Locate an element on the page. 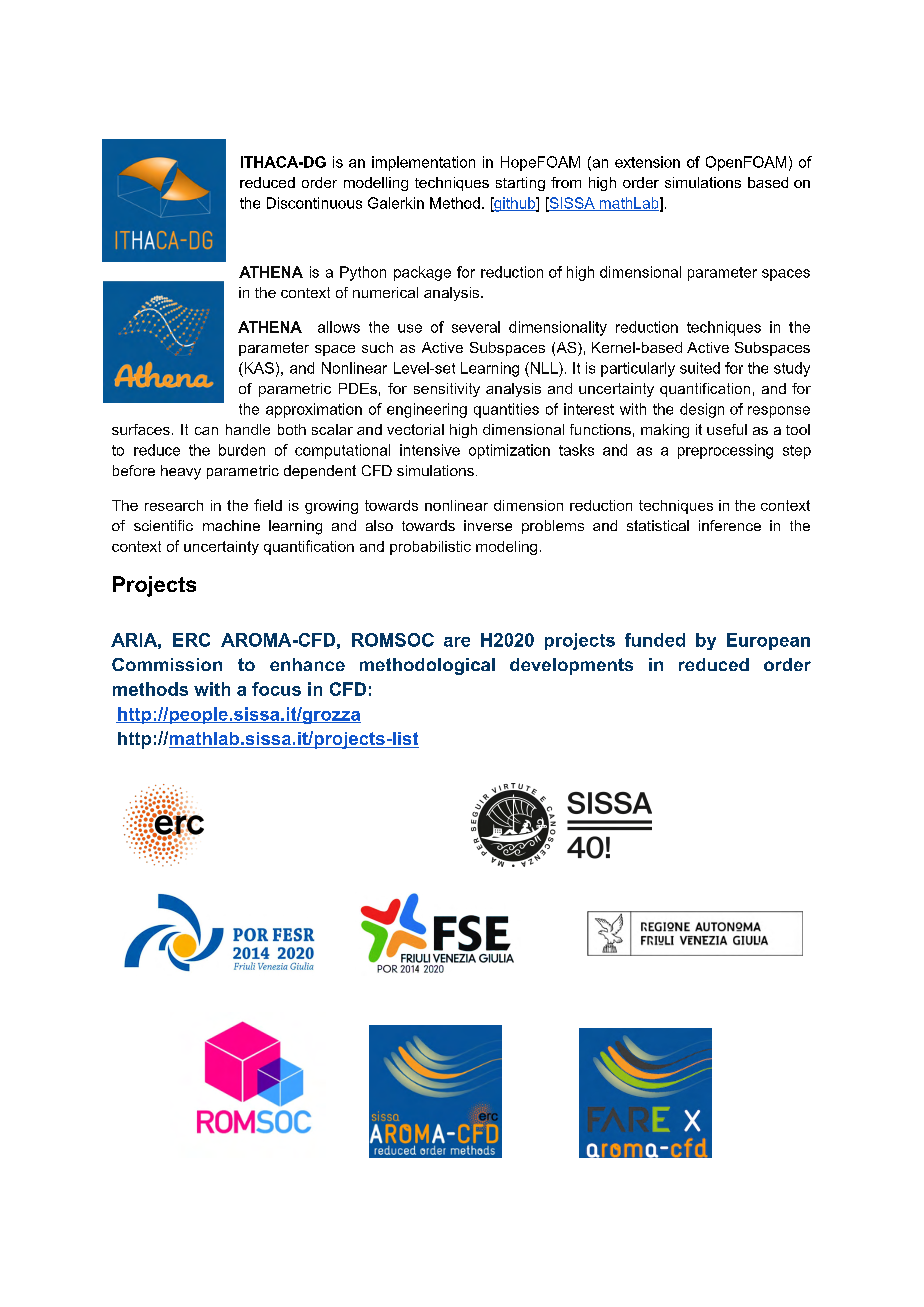 The width and height of the image is (924, 1307). implementation is located at coordinates (423, 163).
